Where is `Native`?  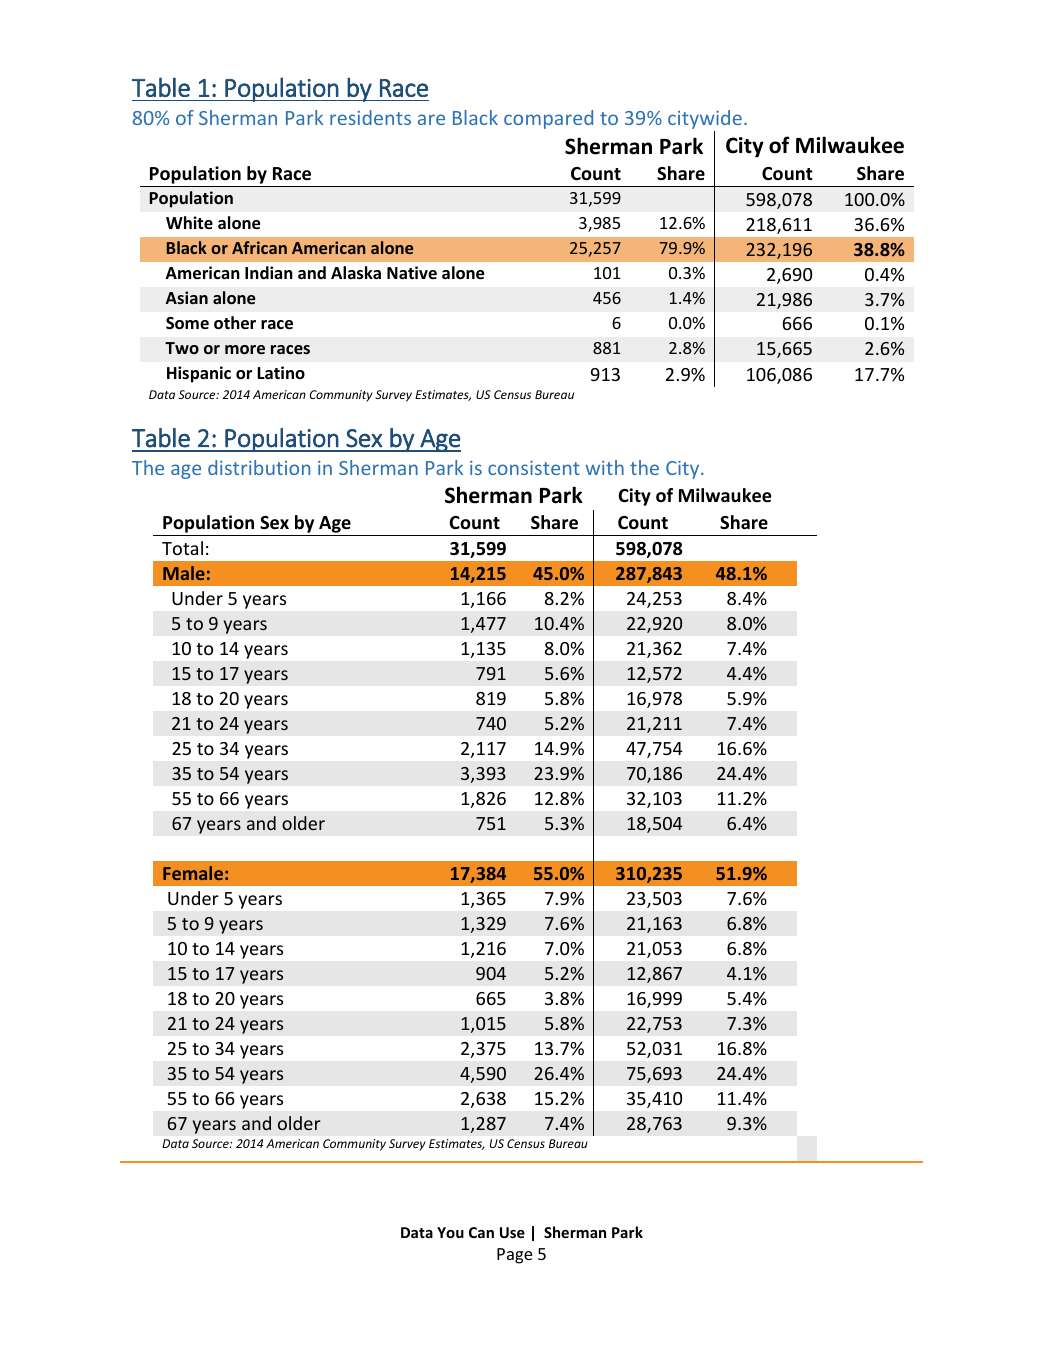
Native is located at coordinates (412, 272).
